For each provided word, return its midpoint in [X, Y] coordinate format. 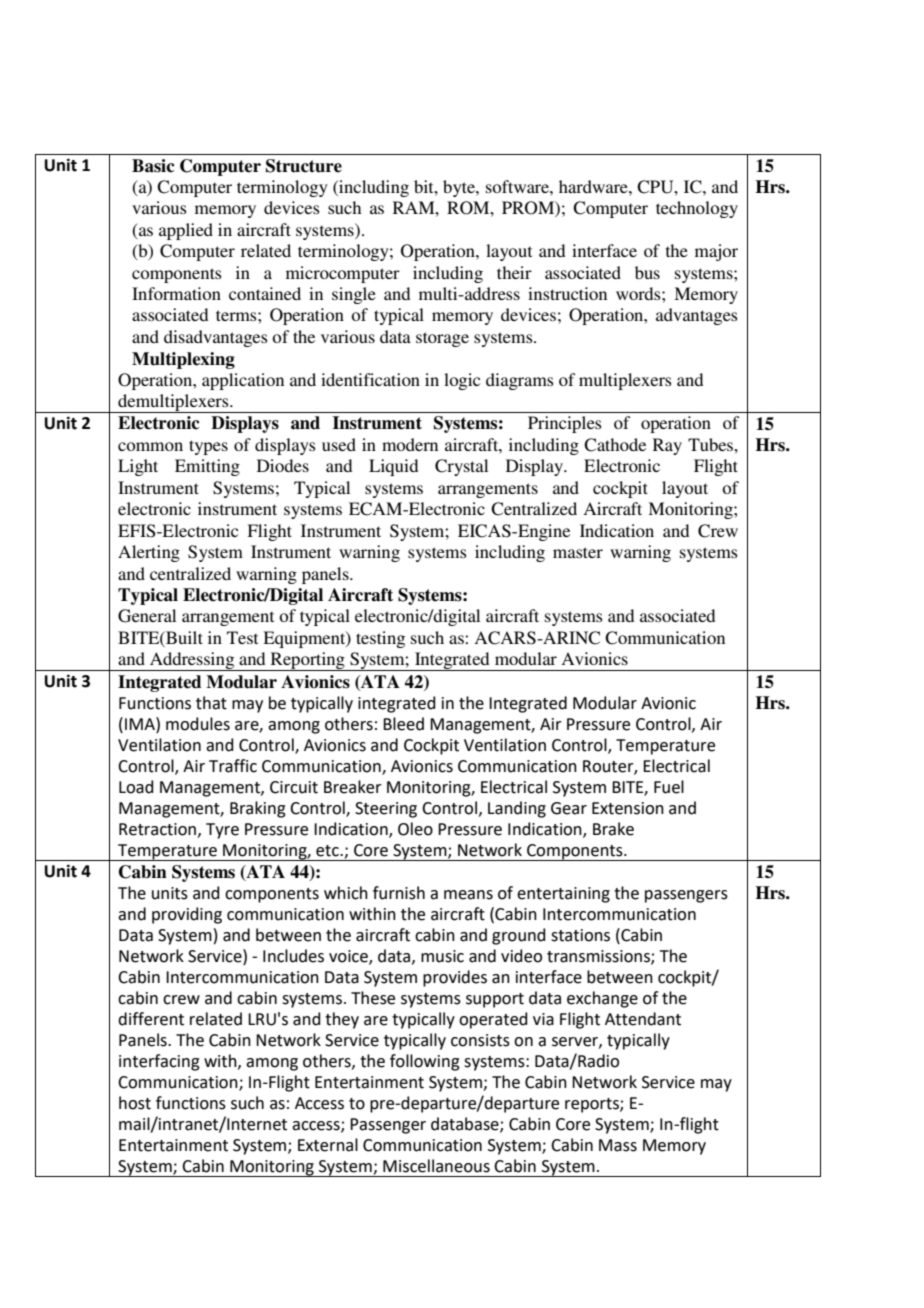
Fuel [669, 787]
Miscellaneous [436, 1166]
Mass [618, 1145]
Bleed [403, 724]
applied [186, 231]
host [135, 1103]
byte [460, 188]
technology [697, 209]
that [211, 703]
